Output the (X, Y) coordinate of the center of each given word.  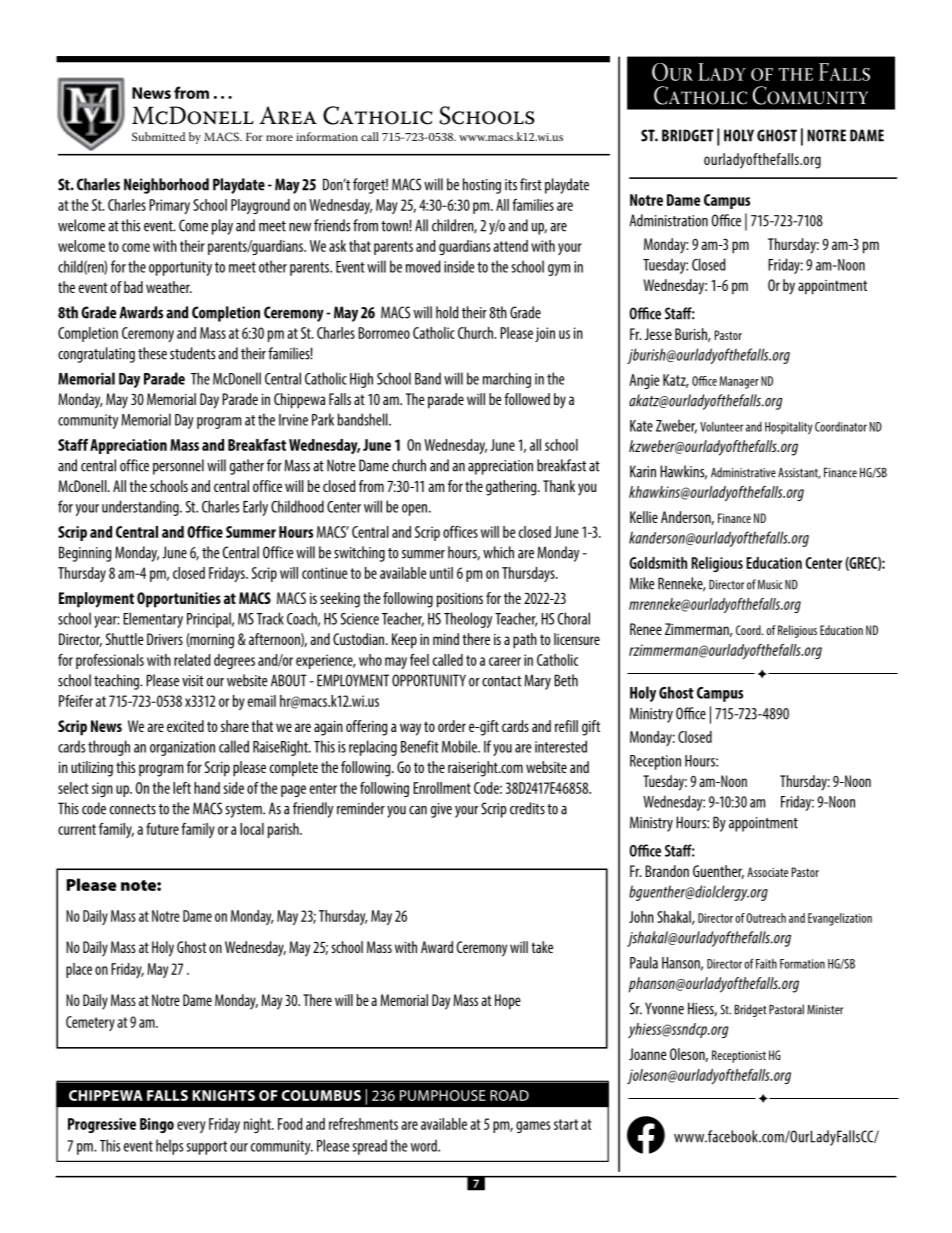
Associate (767, 872)
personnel (178, 467)
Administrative (743, 472)
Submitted (158, 137)
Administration (668, 220)
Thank (559, 486)
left (182, 788)
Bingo (157, 1125)
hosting (482, 186)
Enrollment (442, 788)
